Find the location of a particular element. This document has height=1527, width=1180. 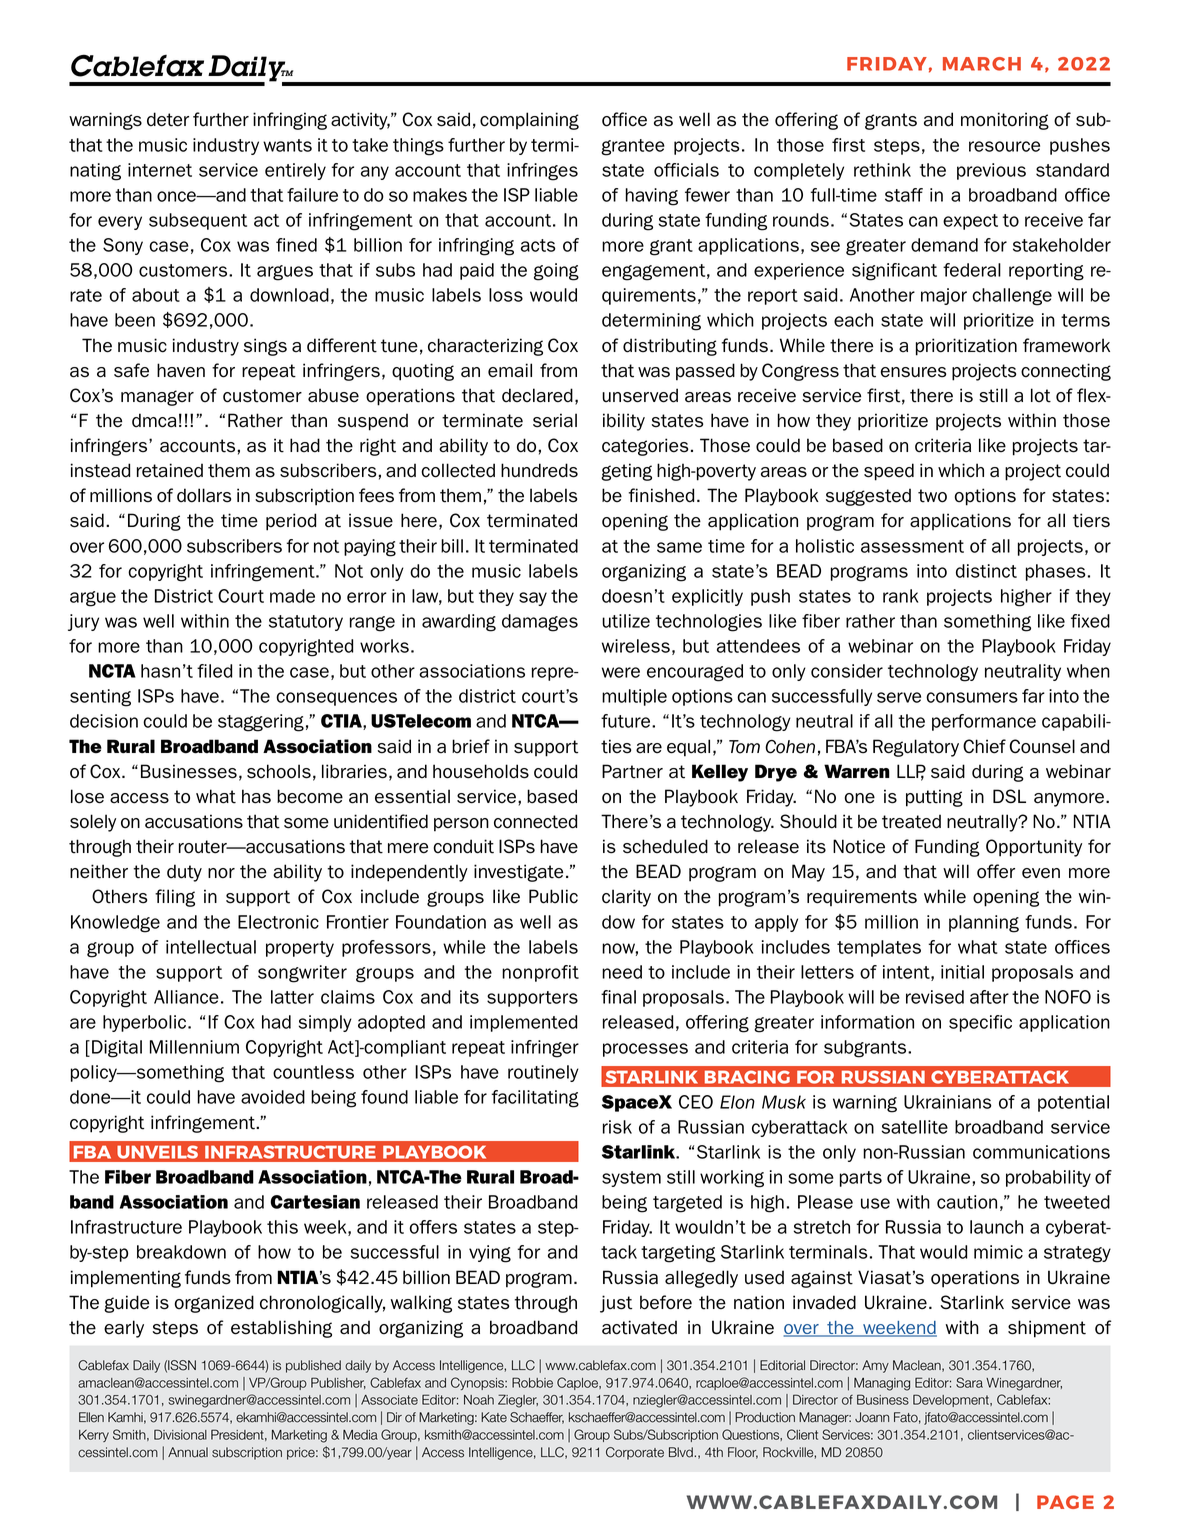

monitoring is located at coordinates (1005, 121).
